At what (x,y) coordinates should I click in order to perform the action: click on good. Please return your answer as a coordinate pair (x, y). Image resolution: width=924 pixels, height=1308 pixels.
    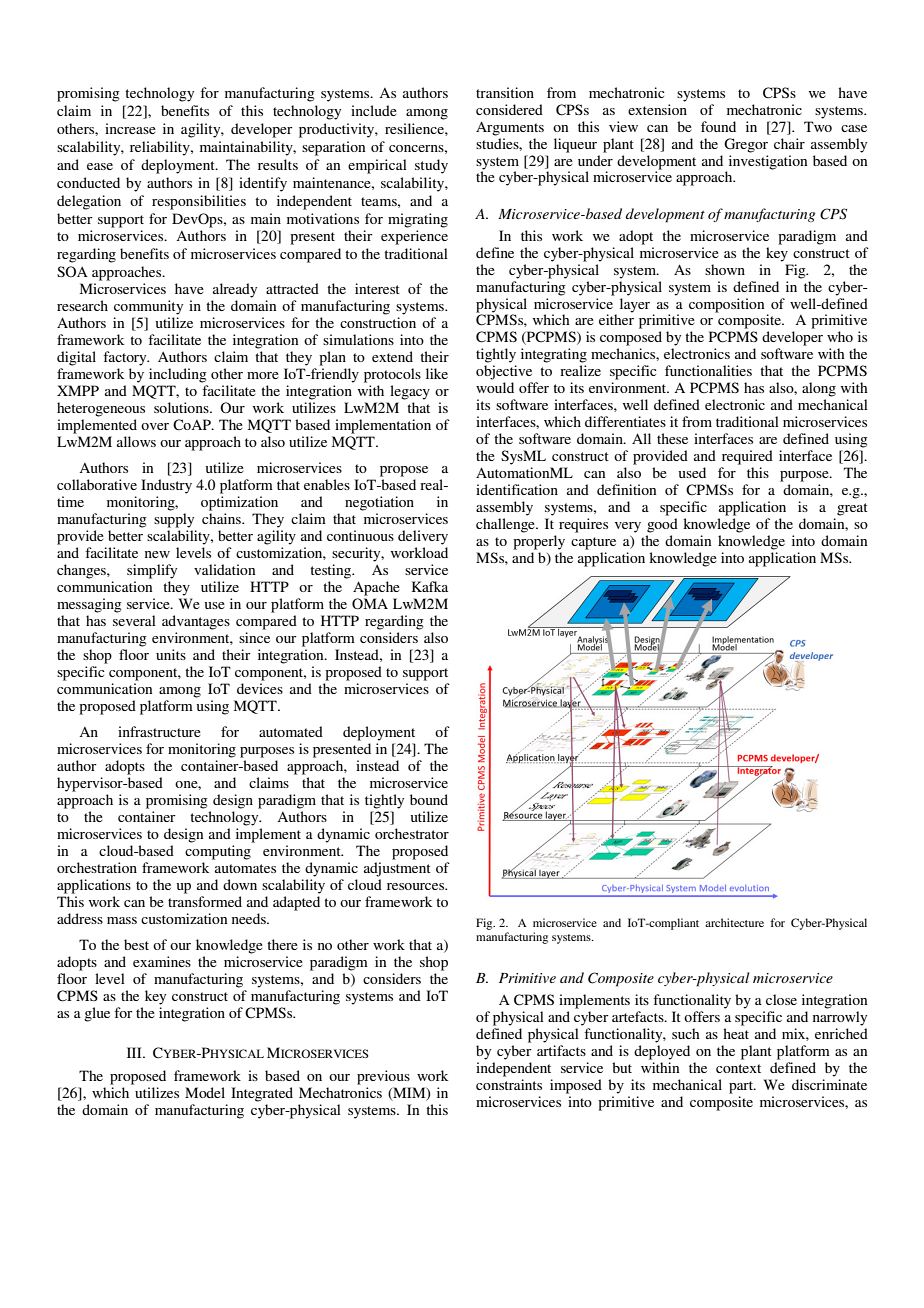
    Looking at the image, I should click on (662, 525).
